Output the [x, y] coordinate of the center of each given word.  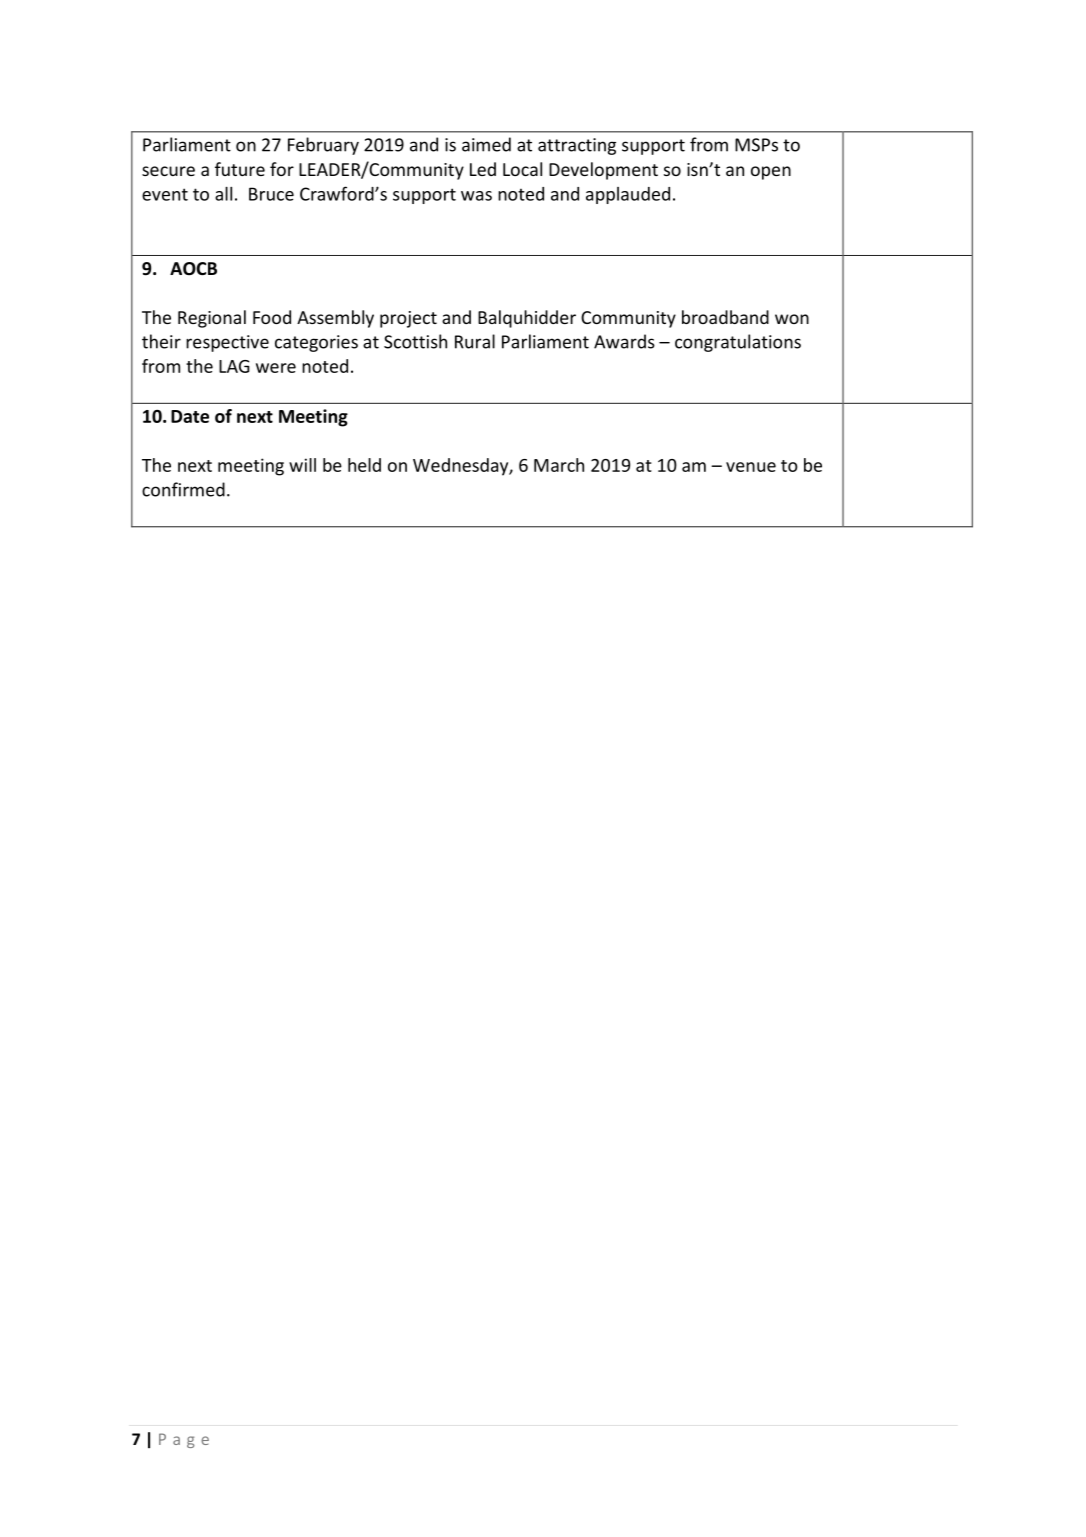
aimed [486, 144]
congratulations [738, 343]
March [559, 465]
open [771, 173]
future [240, 169]
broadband [725, 317]
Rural [475, 341]
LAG [234, 366]
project [408, 319]
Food [272, 317]
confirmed [183, 489]
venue [751, 467]
